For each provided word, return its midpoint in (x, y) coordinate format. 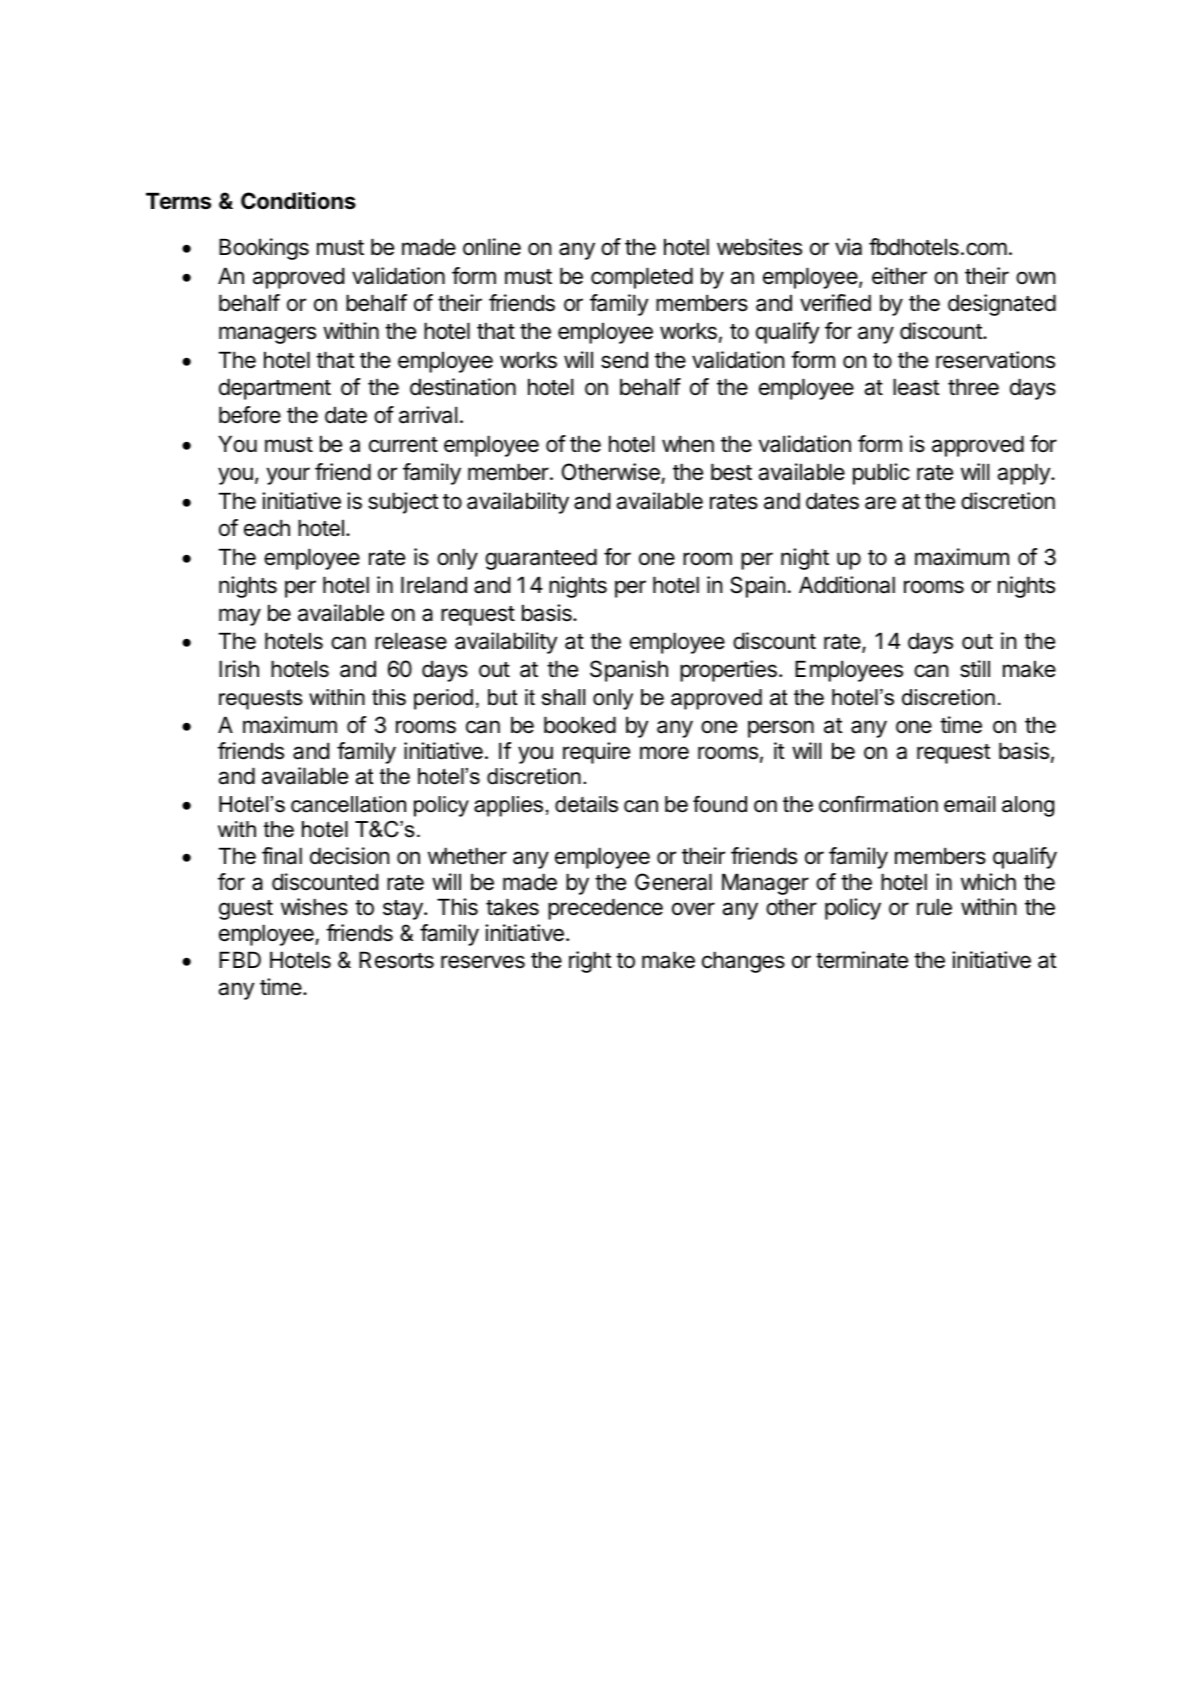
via (848, 247)
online (492, 247)
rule (934, 907)
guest (246, 910)
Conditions (298, 200)
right (590, 962)
